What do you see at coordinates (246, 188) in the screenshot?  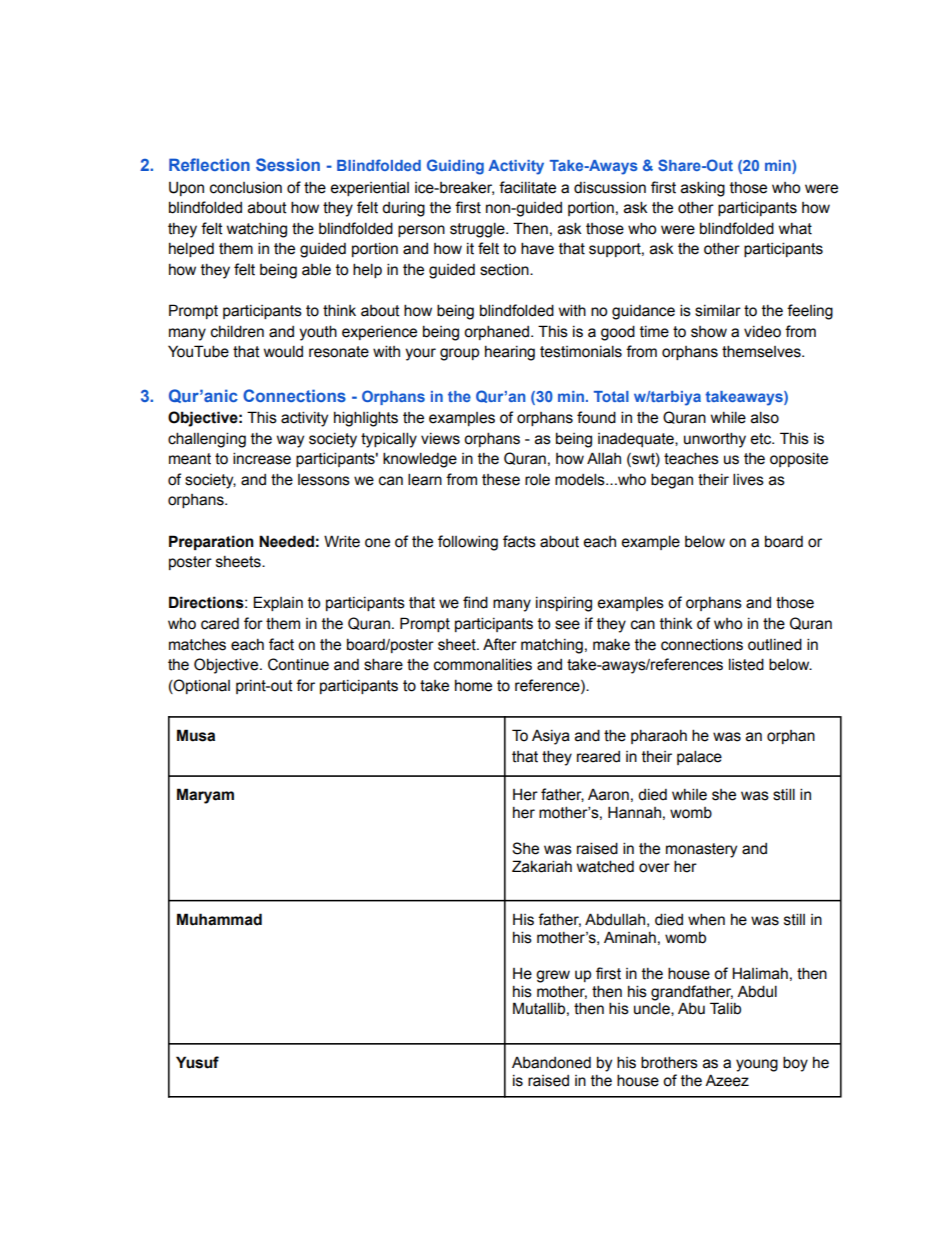 I see `conclusion` at bounding box center [246, 188].
